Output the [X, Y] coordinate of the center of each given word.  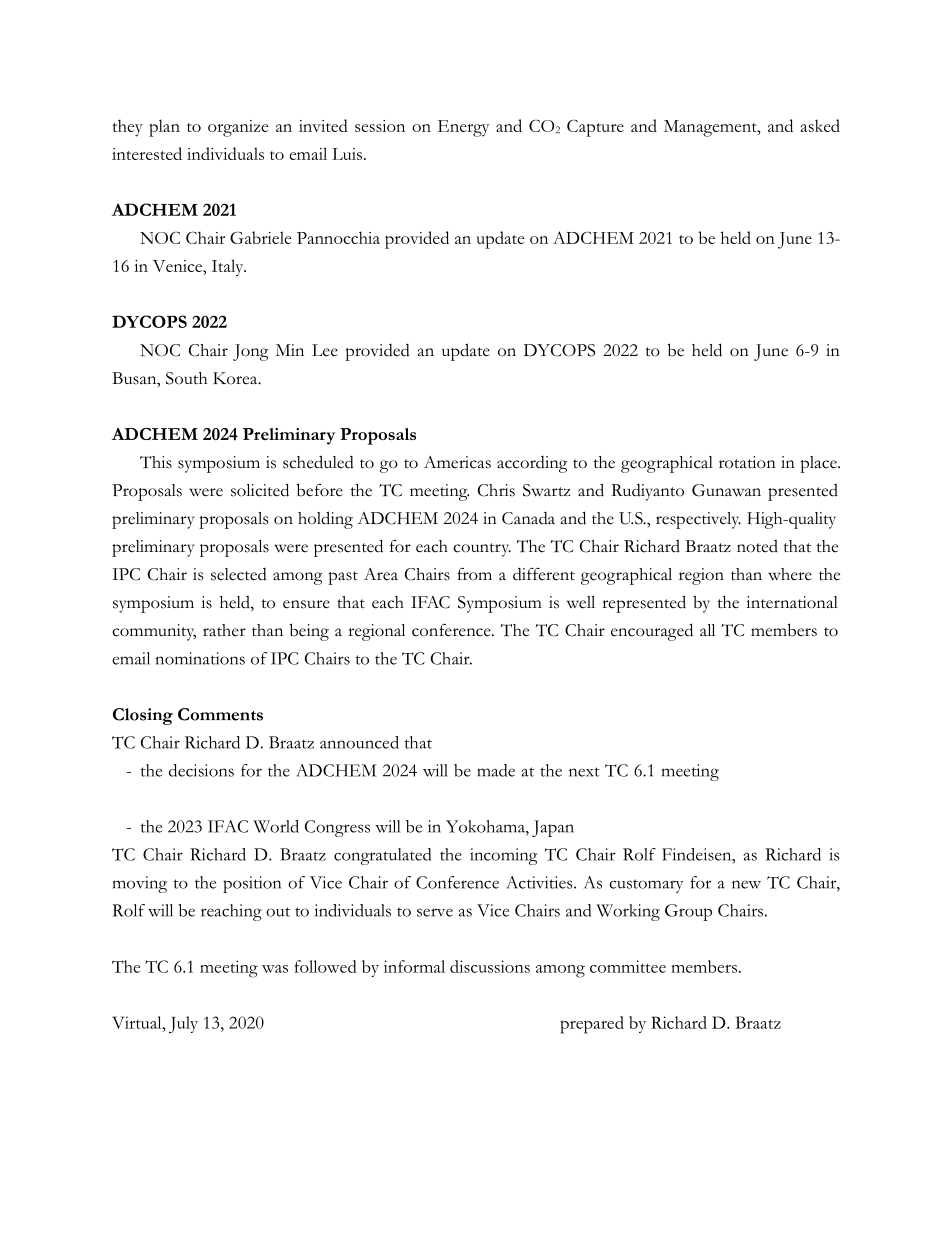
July [183, 1025]
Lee [325, 350]
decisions [201, 770]
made [496, 770]
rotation [747, 462]
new [746, 884]
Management [711, 128]
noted [757, 546]
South [186, 378]
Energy [463, 128]
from [474, 574]
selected [239, 574]
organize [238, 128]
